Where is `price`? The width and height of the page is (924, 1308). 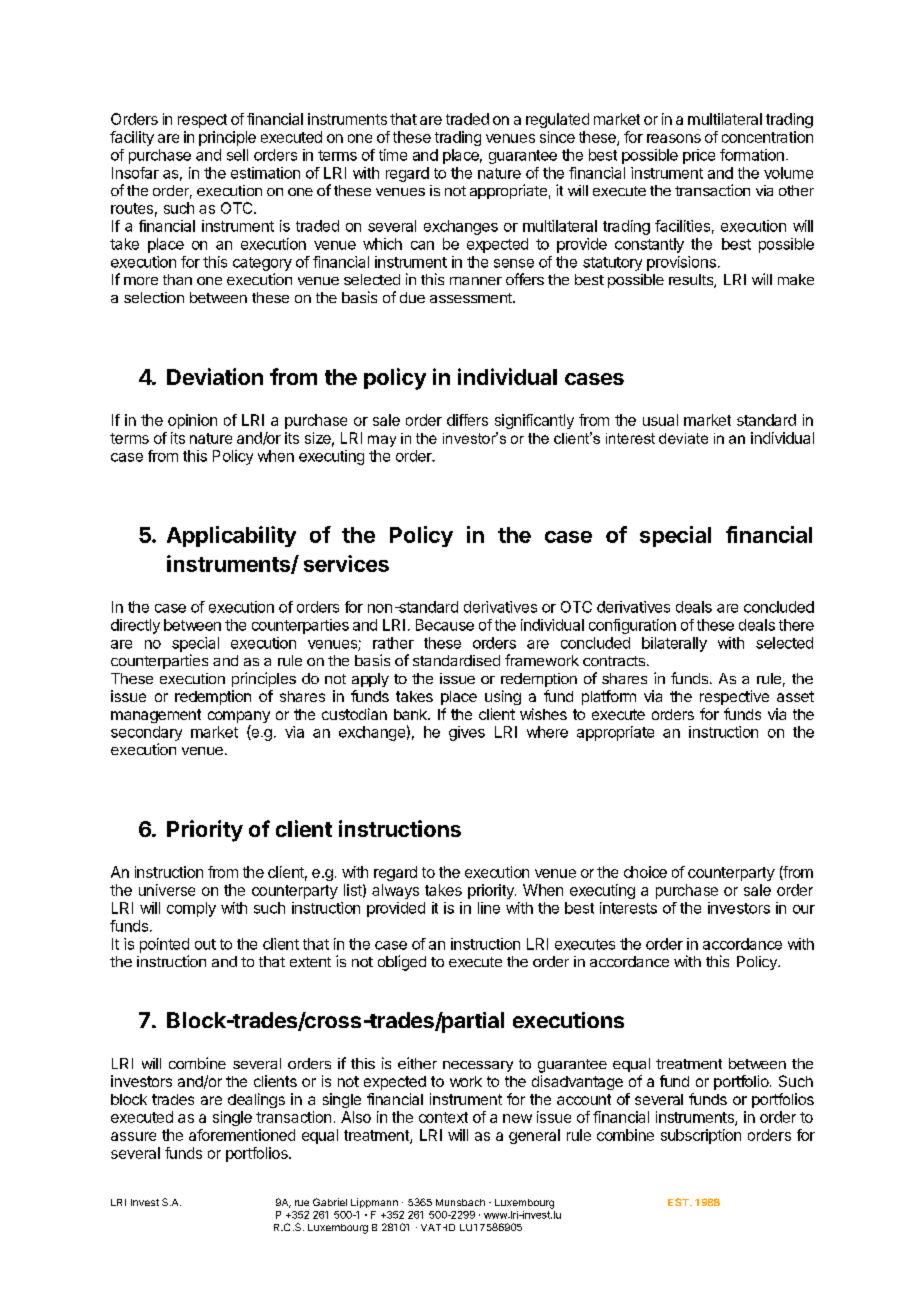 price is located at coordinates (699, 156).
